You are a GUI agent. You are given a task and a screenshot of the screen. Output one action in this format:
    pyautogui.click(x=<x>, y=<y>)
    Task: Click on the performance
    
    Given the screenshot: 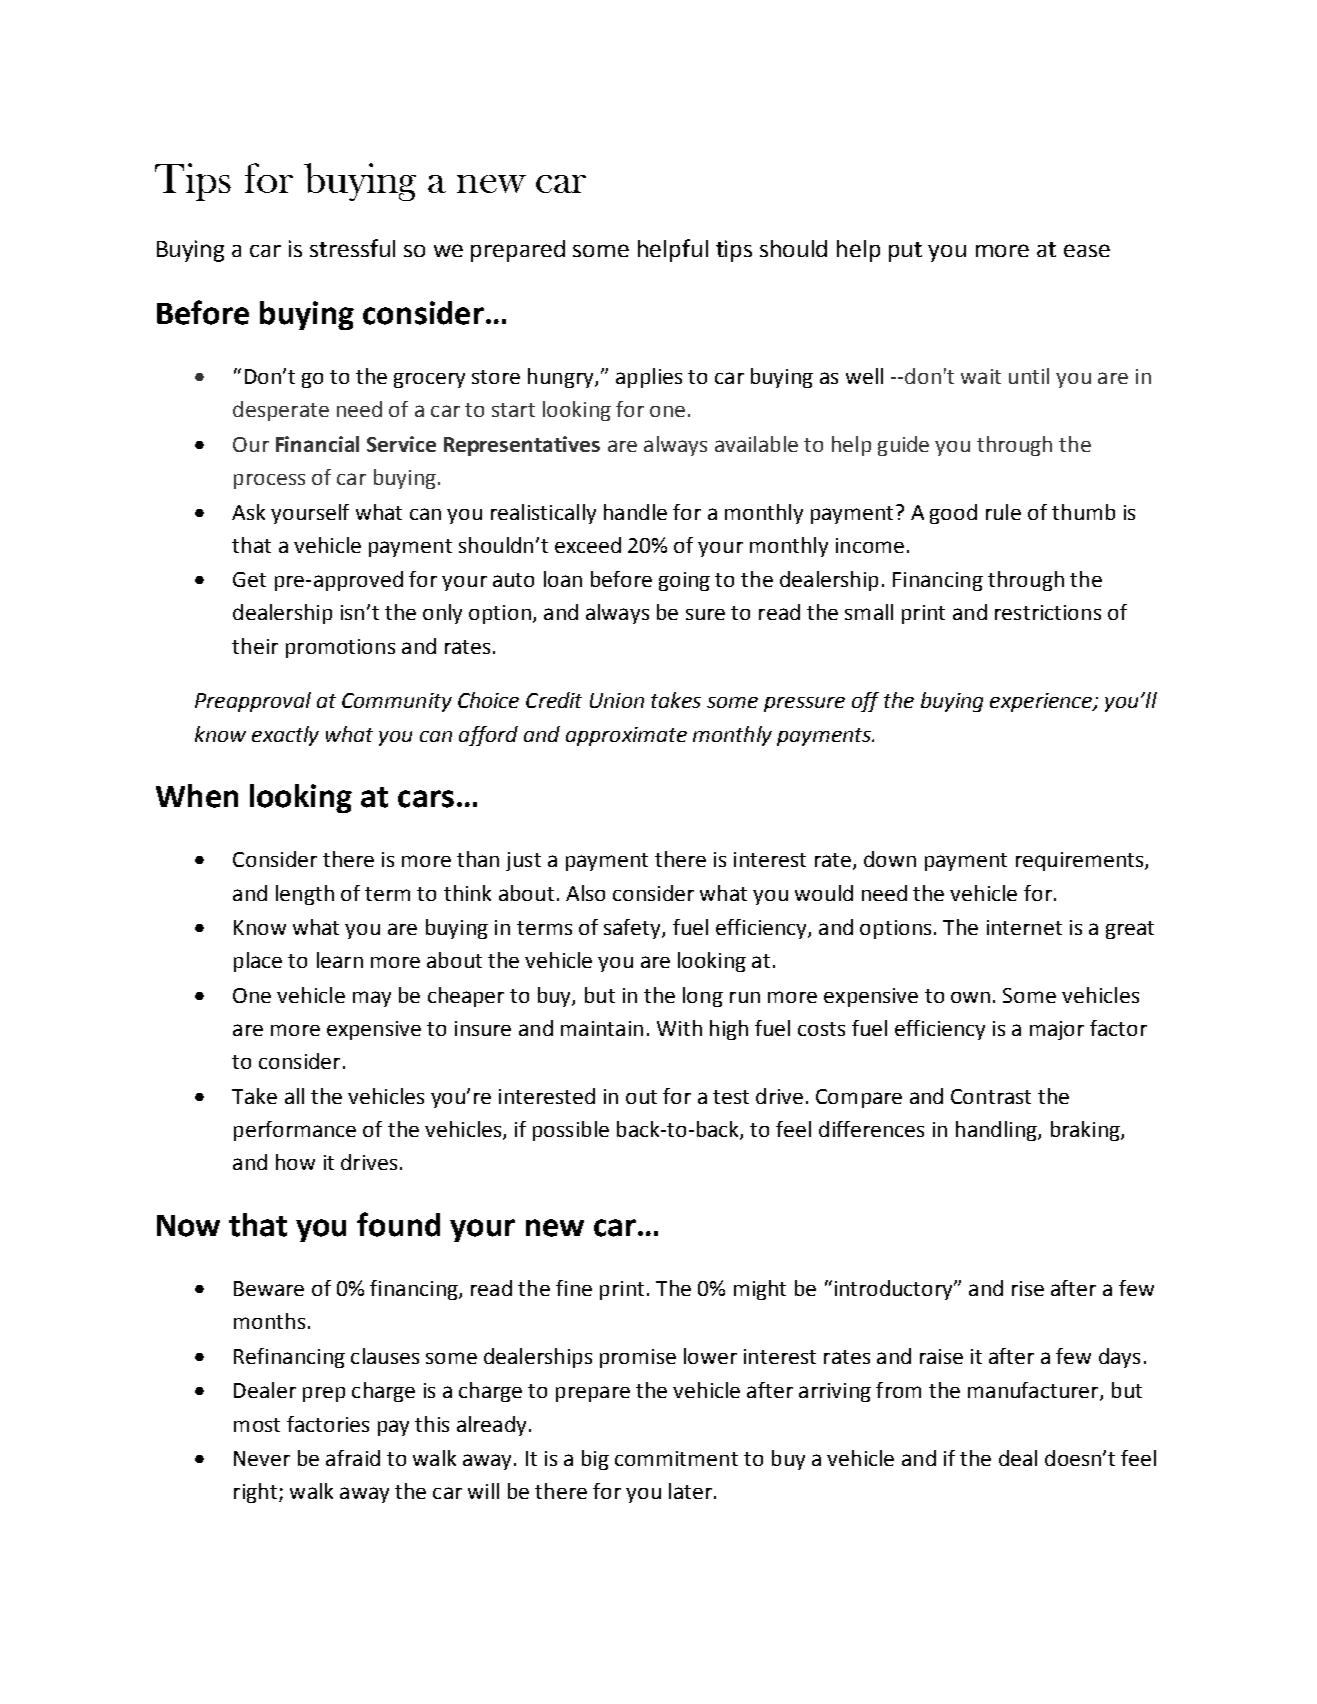 What is the action you would take?
    pyautogui.click(x=295, y=1131)
